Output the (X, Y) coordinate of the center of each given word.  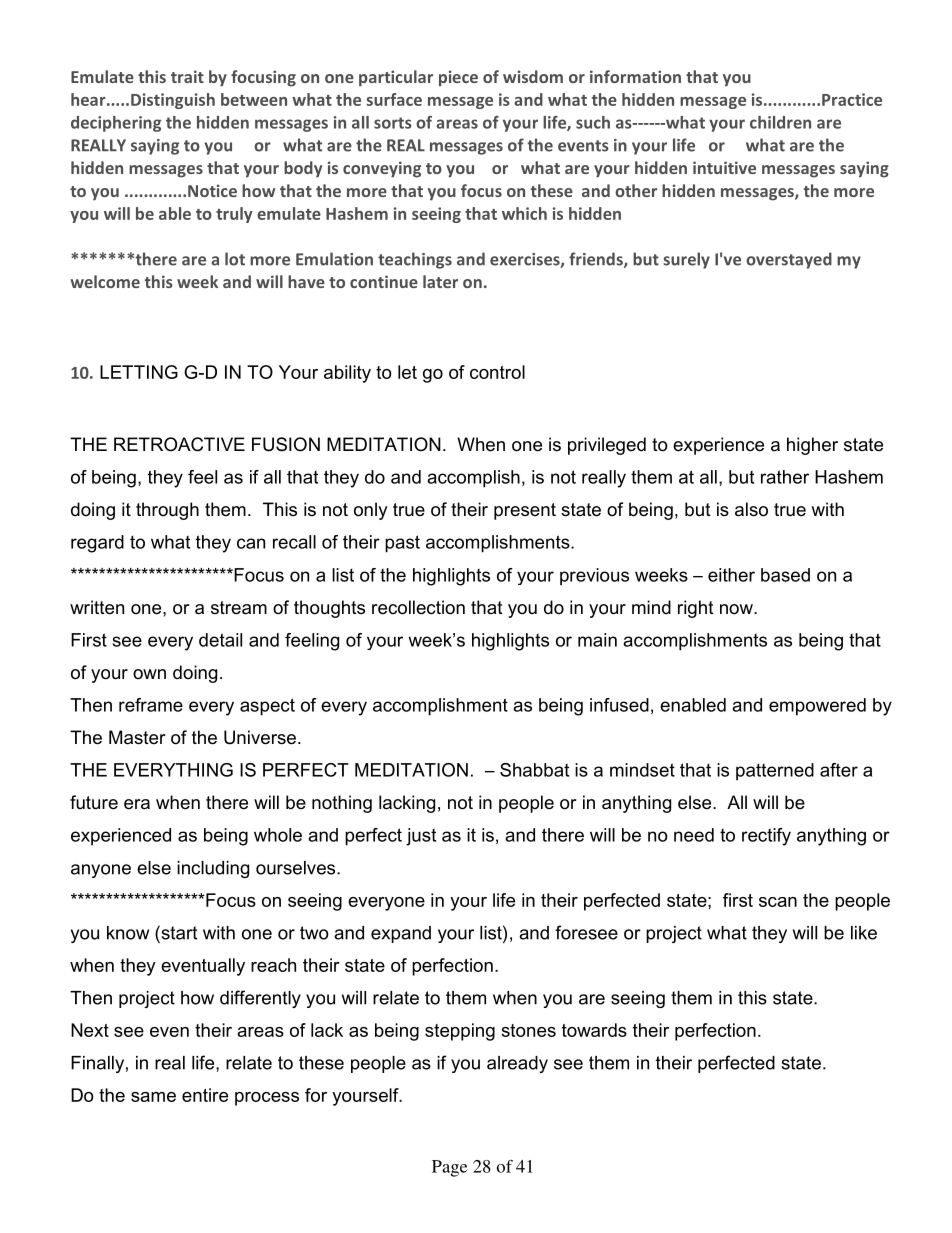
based (785, 575)
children (780, 122)
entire (205, 1095)
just (421, 837)
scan (778, 902)
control (497, 372)
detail (220, 640)
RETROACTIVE (179, 444)
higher (812, 446)
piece (458, 78)
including (213, 869)
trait (187, 76)
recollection (418, 607)
